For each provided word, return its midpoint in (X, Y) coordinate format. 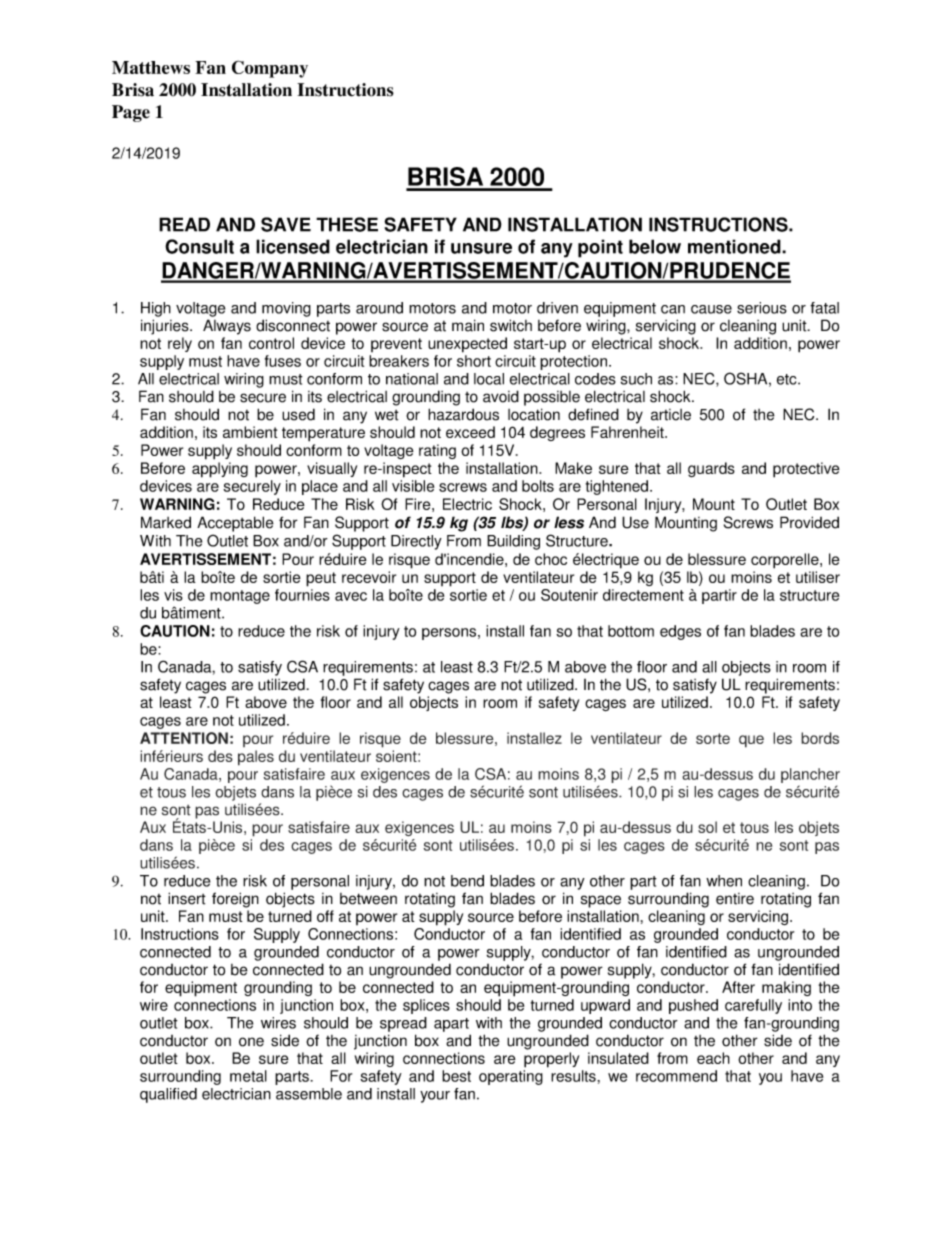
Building (513, 542)
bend (467, 881)
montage (240, 597)
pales (256, 758)
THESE (347, 224)
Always (227, 327)
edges (680, 632)
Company (270, 69)
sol (707, 827)
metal (248, 1076)
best (456, 1076)
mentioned (735, 246)
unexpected (467, 345)
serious (762, 308)
